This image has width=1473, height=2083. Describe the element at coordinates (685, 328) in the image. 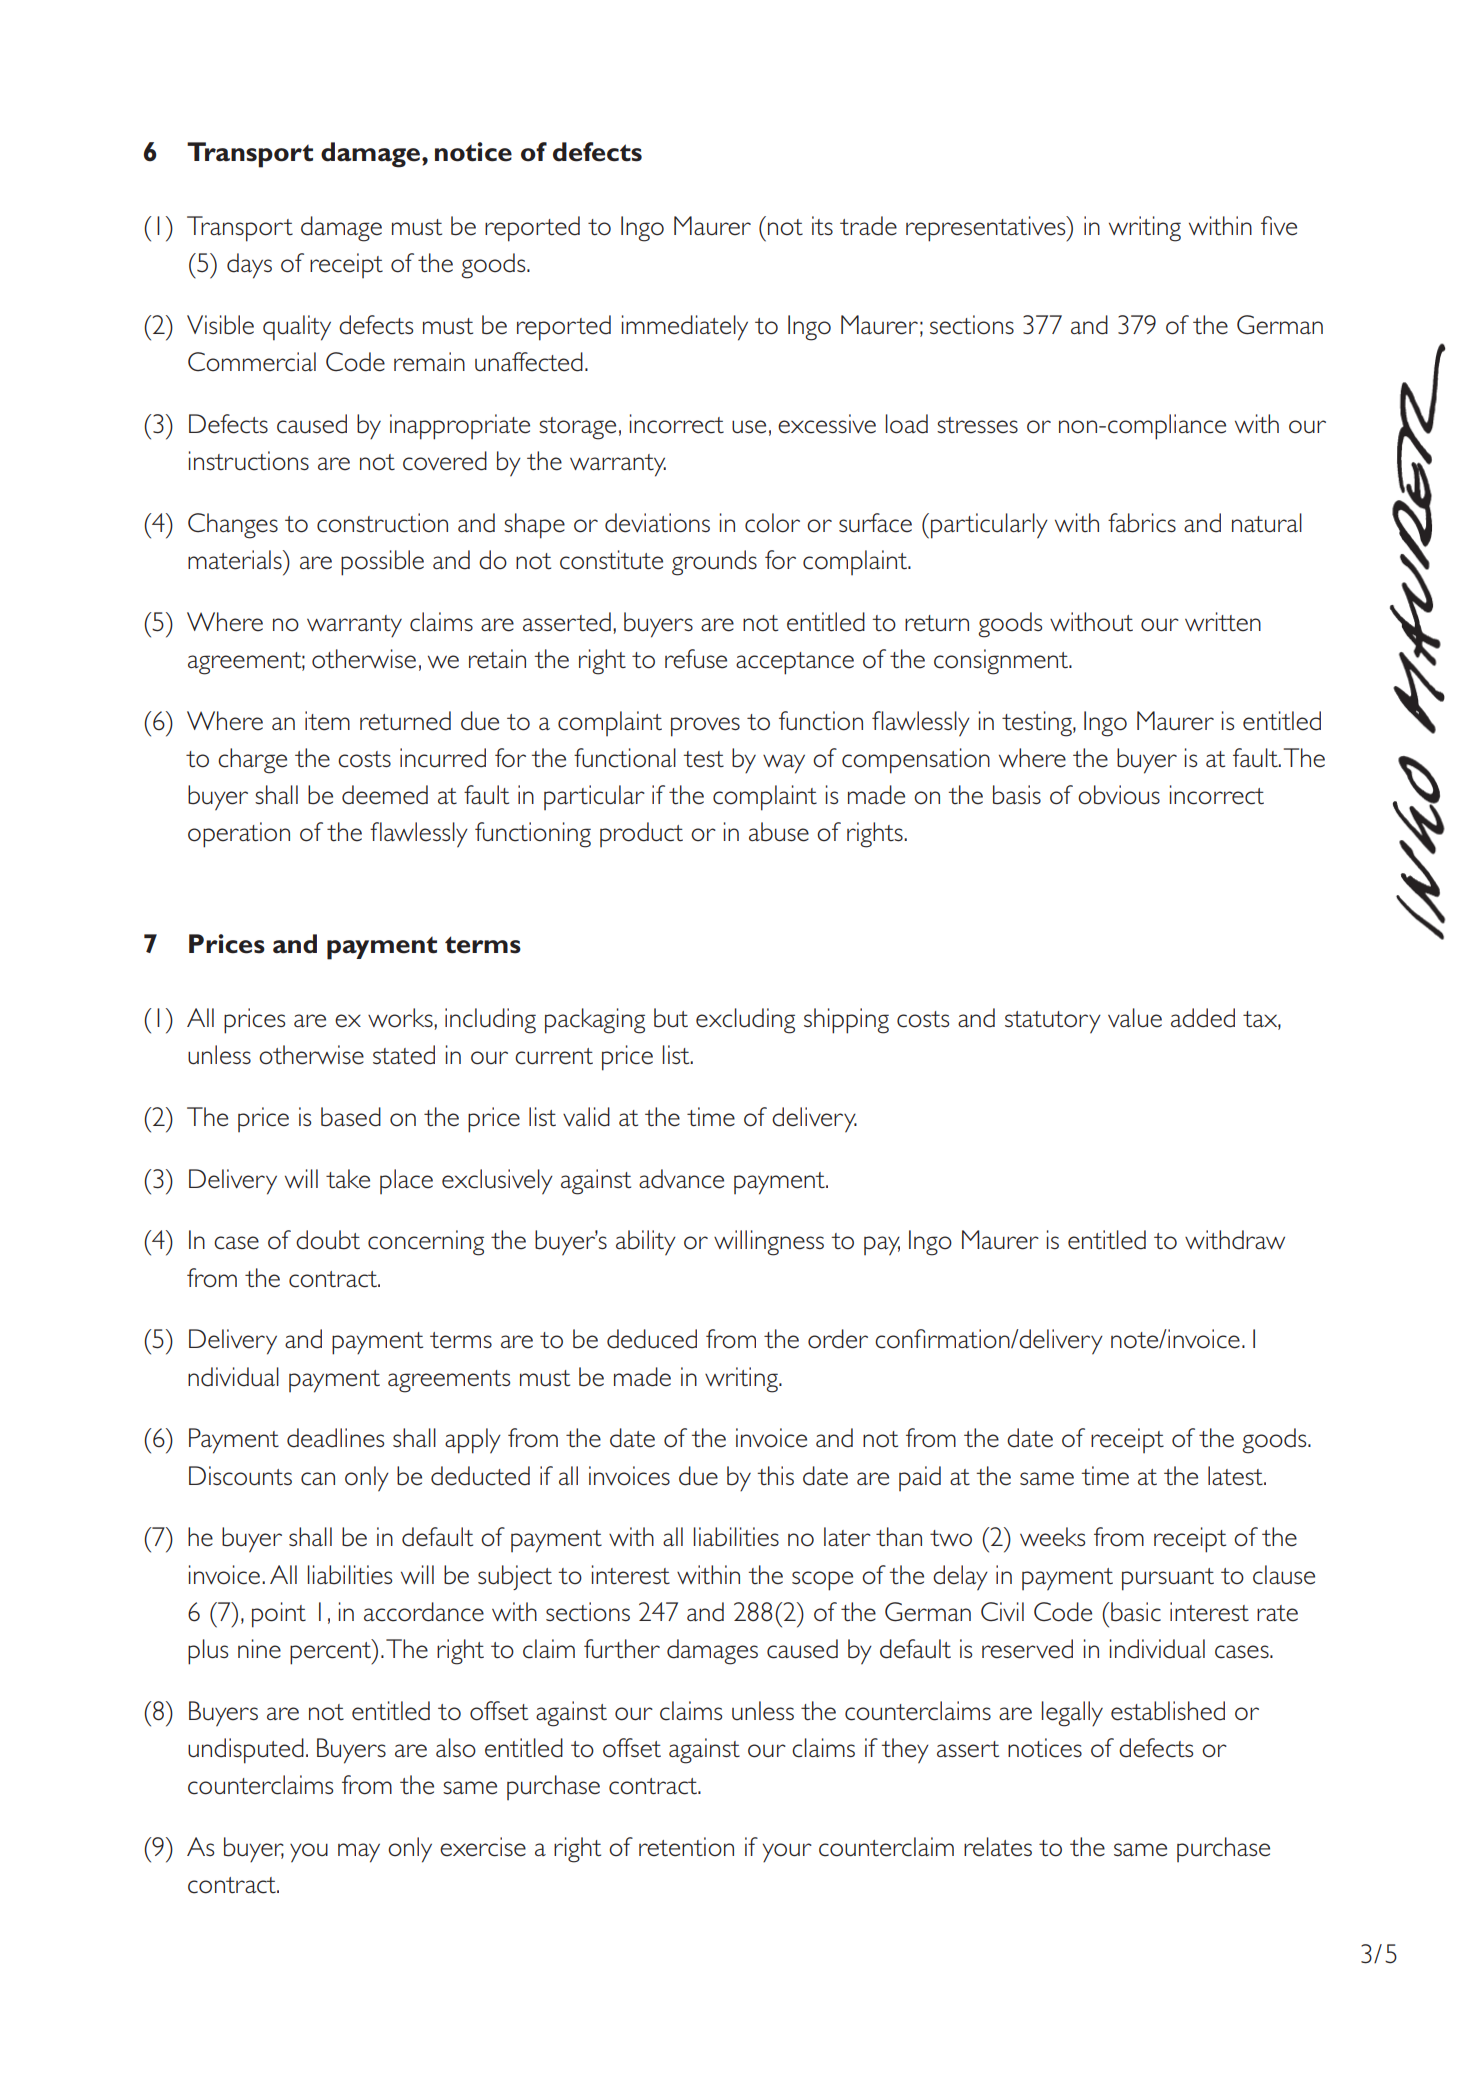

I see `immediately` at that location.
